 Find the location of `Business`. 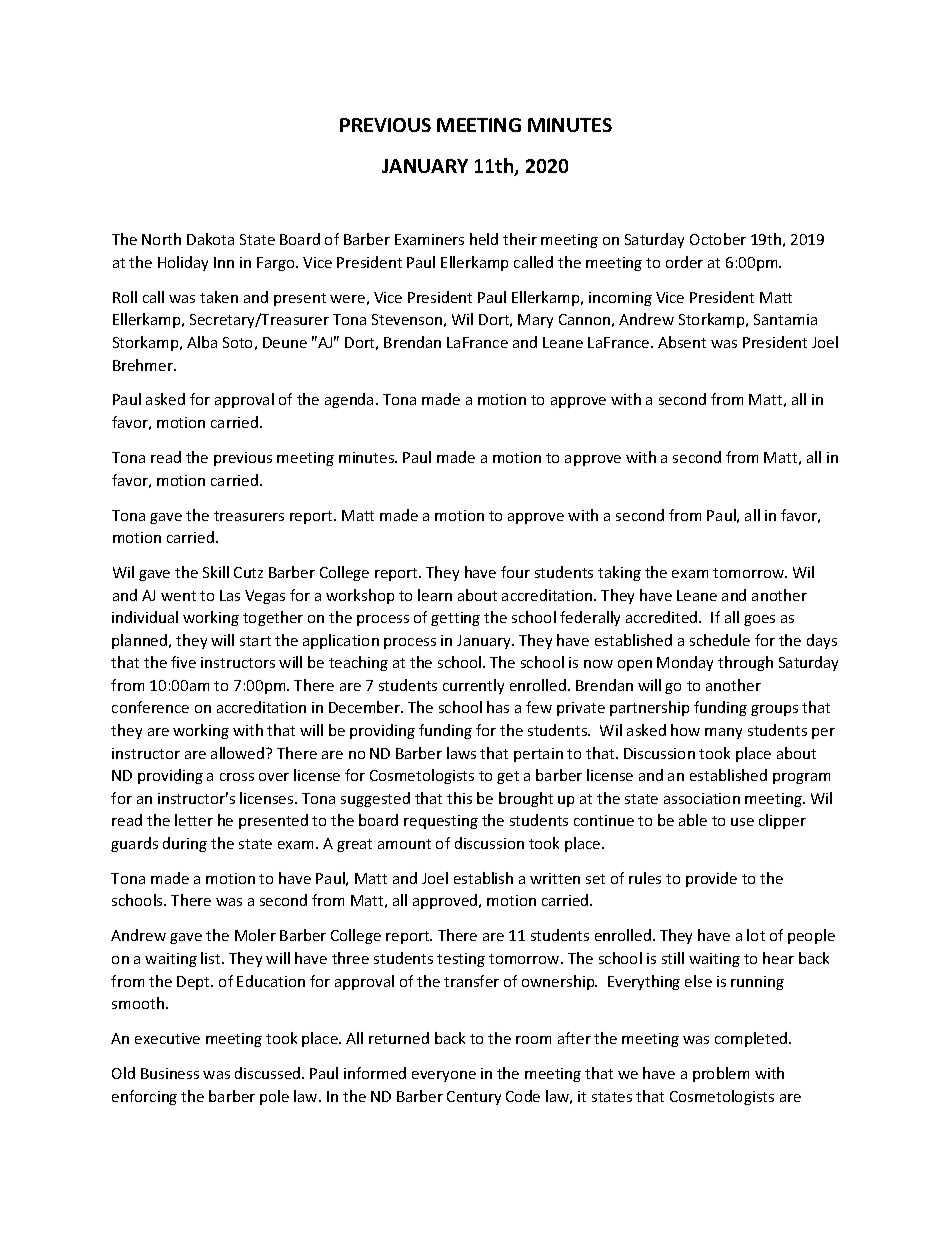

Business is located at coordinates (170, 1073).
